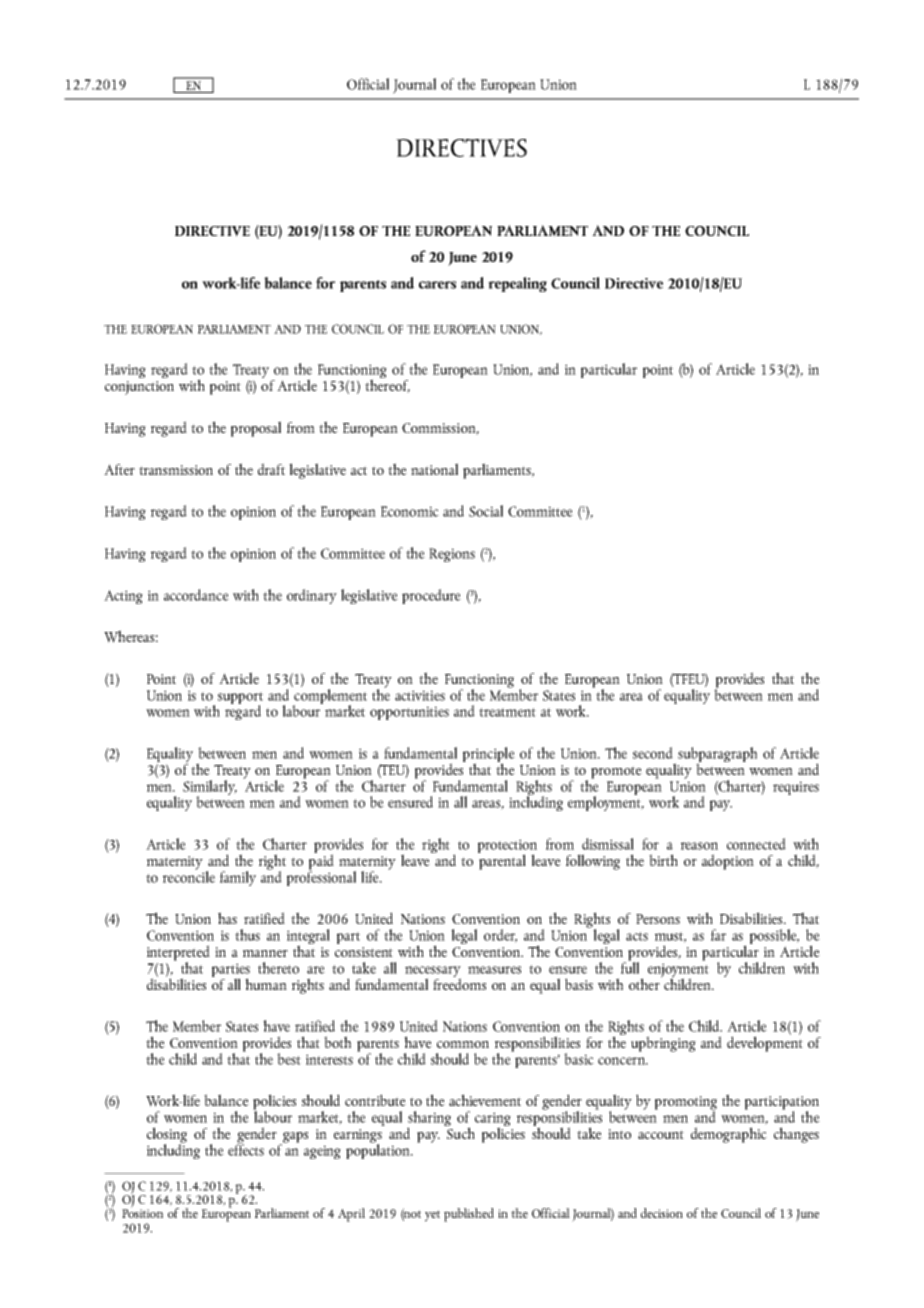 This document has height=1308, width=924. I want to click on Position, so click(142, 1212).
